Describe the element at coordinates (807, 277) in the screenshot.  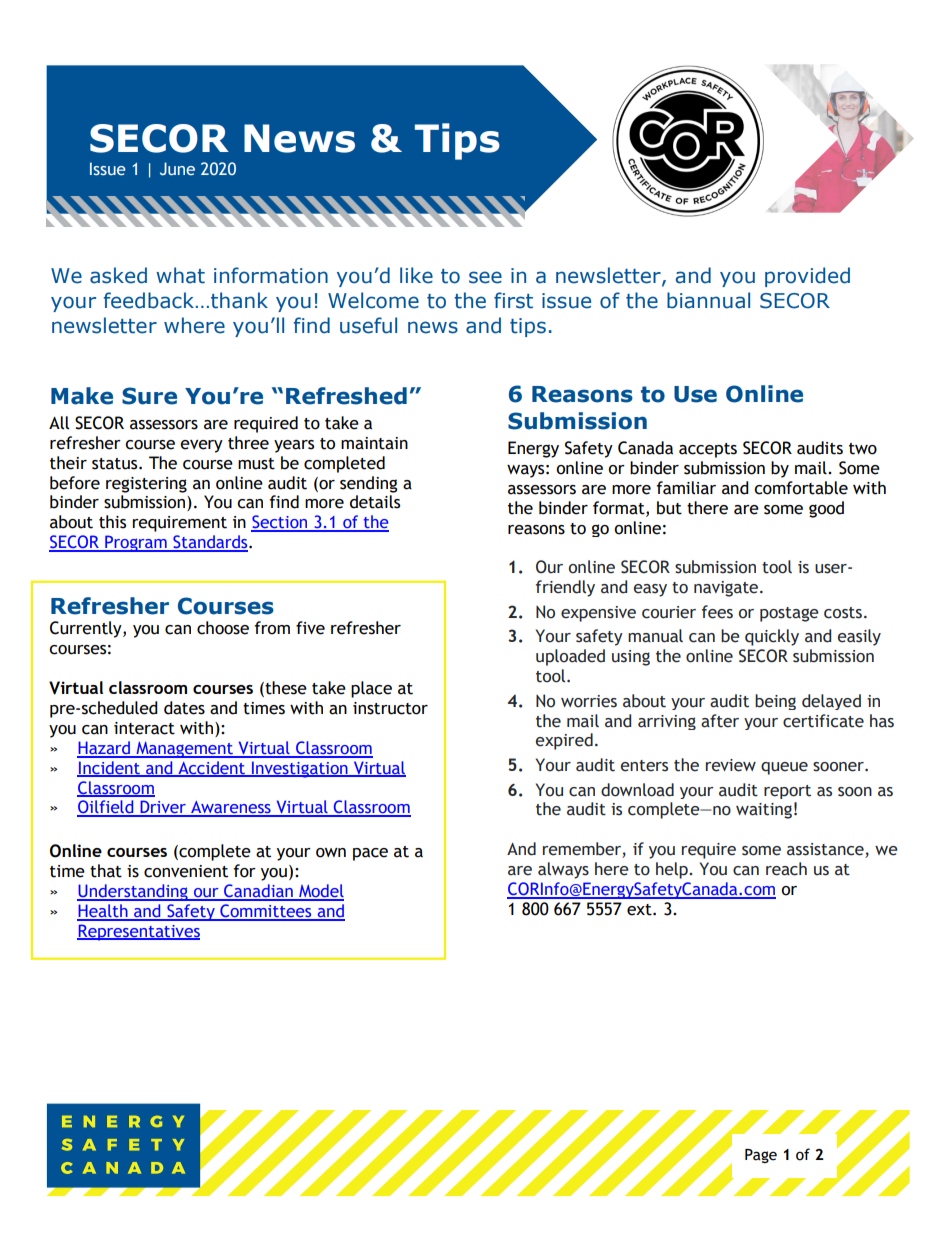
I see `provided` at that location.
